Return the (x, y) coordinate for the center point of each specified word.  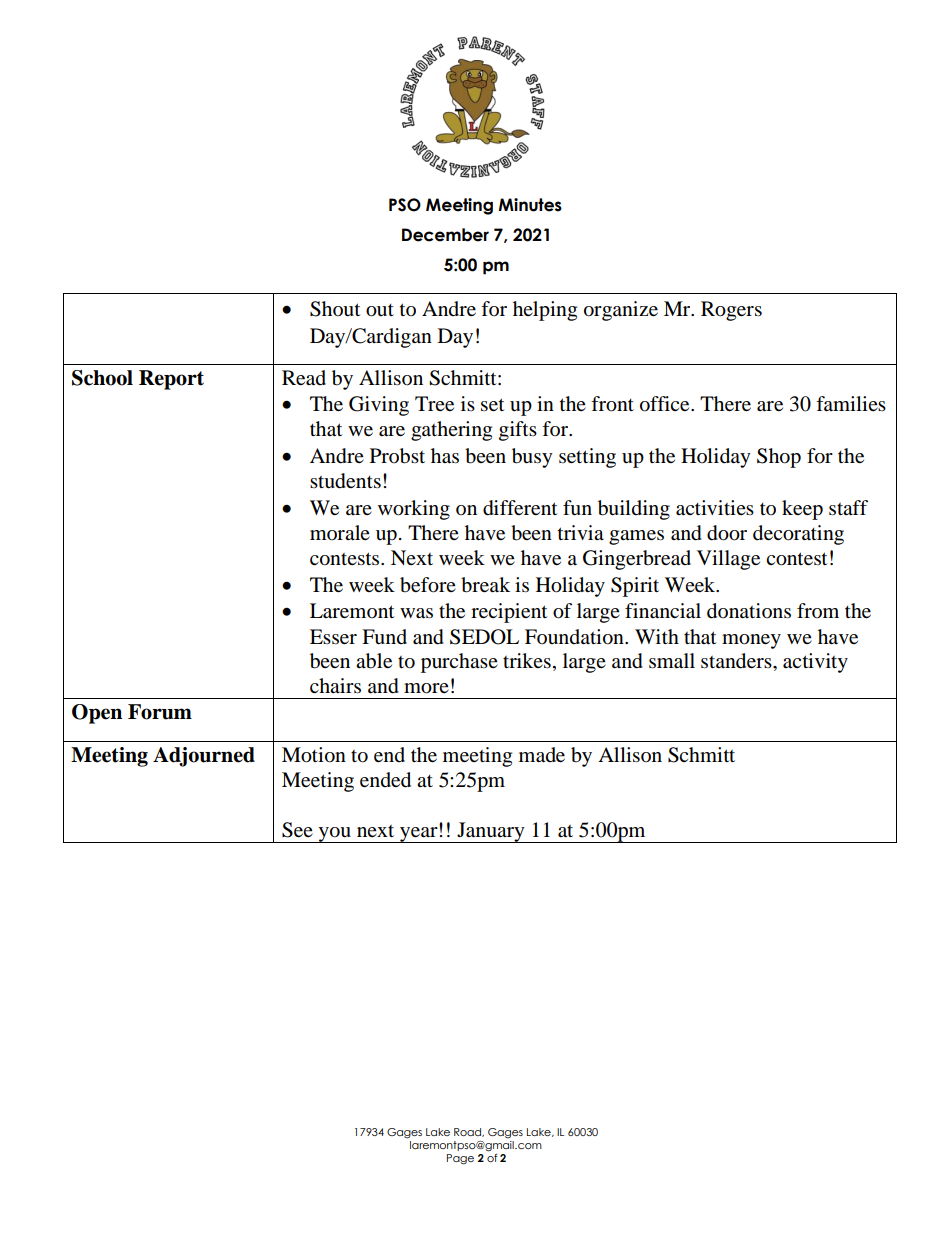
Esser (333, 637)
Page (460, 1159)
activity (815, 663)
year (419, 834)
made (542, 755)
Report (171, 380)
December (445, 235)
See (297, 830)
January (491, 832)
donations (749, 611)
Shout (335, 309)
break (485, 585)
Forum (160, 712)
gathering (451, 431)
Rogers (731, 311)
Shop (779, 458)
